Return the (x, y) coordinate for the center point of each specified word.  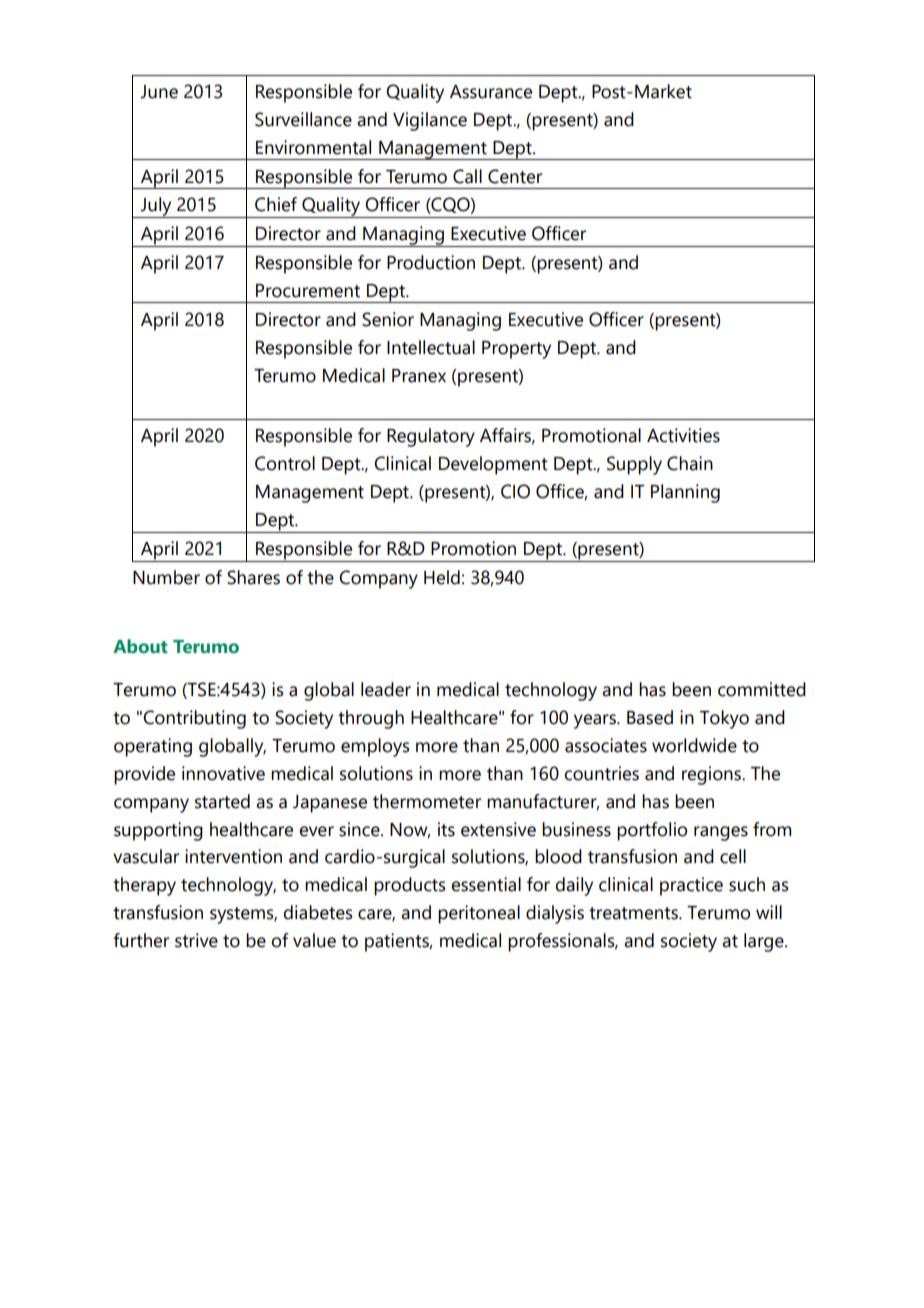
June (159, 92)
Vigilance (430, 121)
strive (196, 940)
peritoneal (479, 914)
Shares (253, 577)
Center (515, 176)
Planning (685, 493)
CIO (515, 491)
